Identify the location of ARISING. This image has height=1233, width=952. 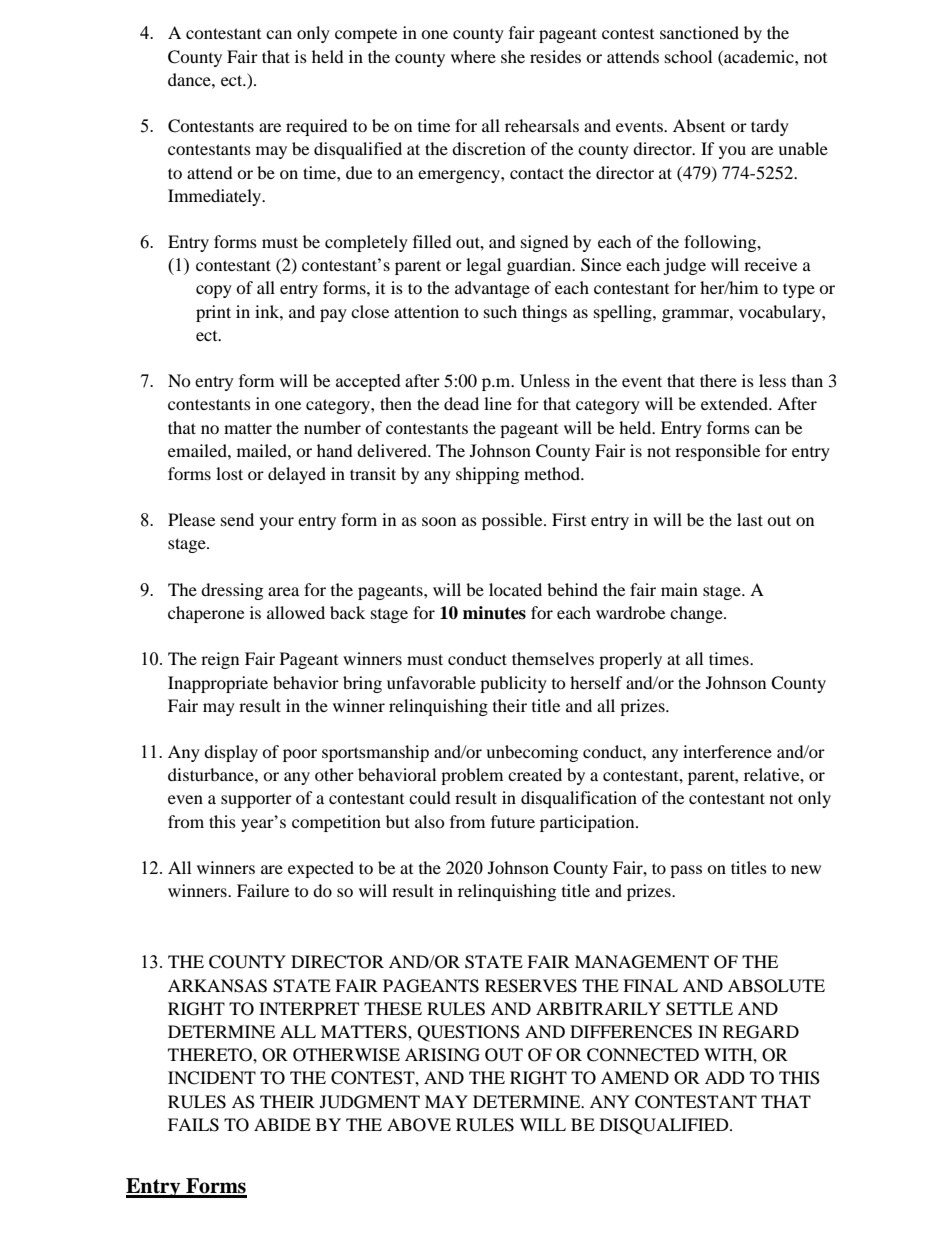
(442, 1055).
